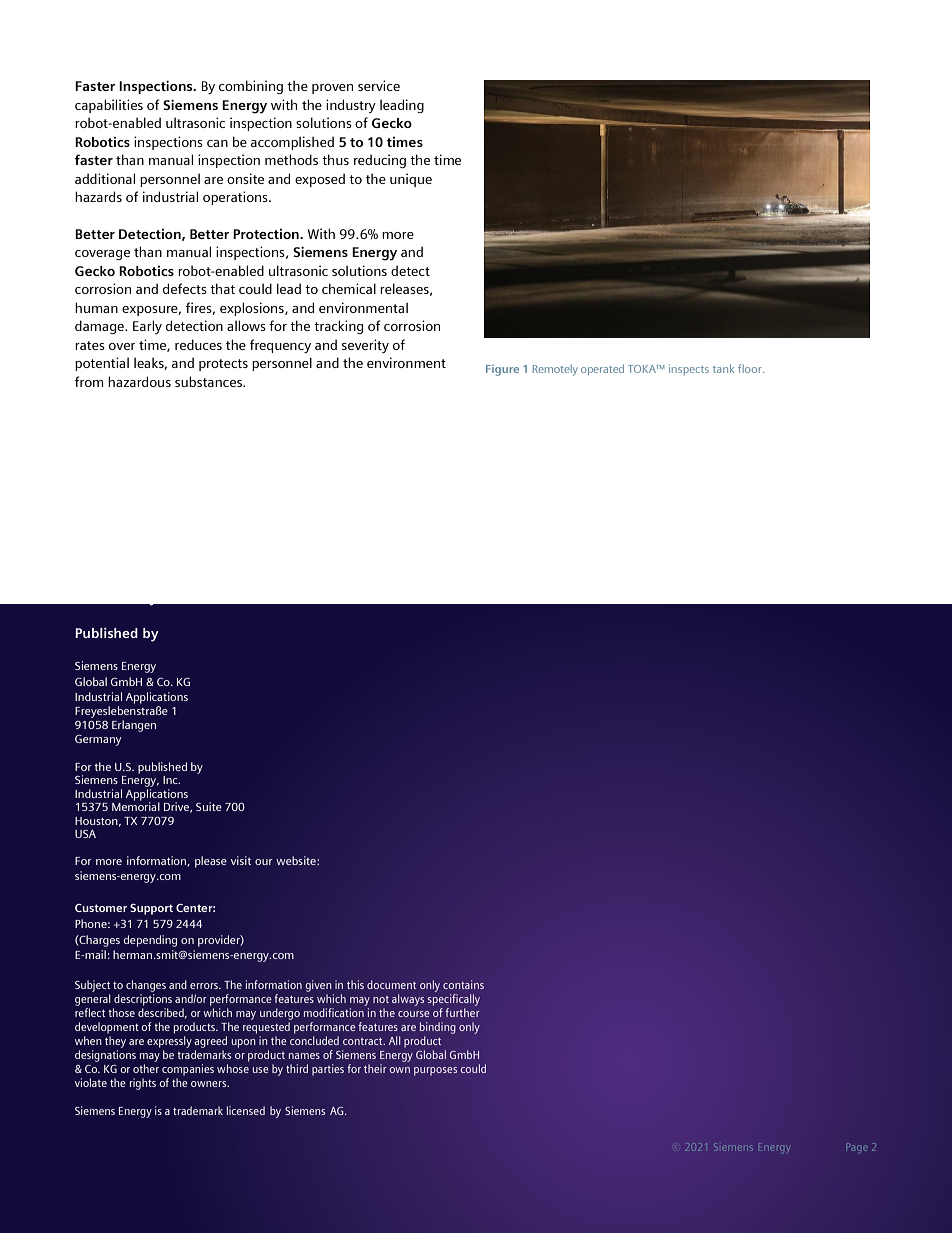 This screenshot has height=1233, width=952. I want to click on Page, so click(857, 1148).
